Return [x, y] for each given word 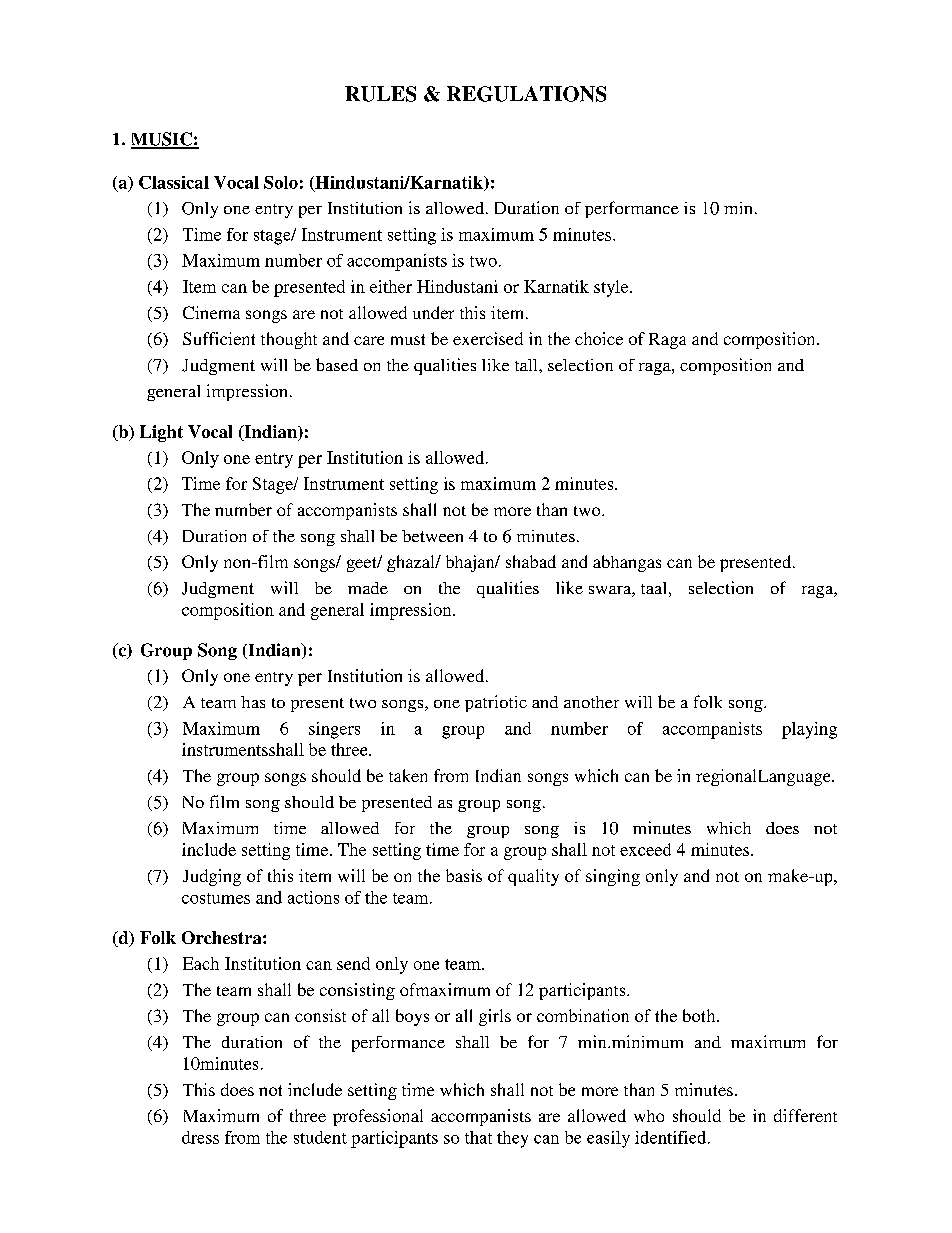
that [478, 1137]
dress [200, 1137]
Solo [281, 182]
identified [672, 1137]
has [253, 702]
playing [809, 730]
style [612, 288]
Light [161, 433]
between [432, 536]
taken [408, 775]
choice [599, 338]
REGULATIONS [526, 94]
